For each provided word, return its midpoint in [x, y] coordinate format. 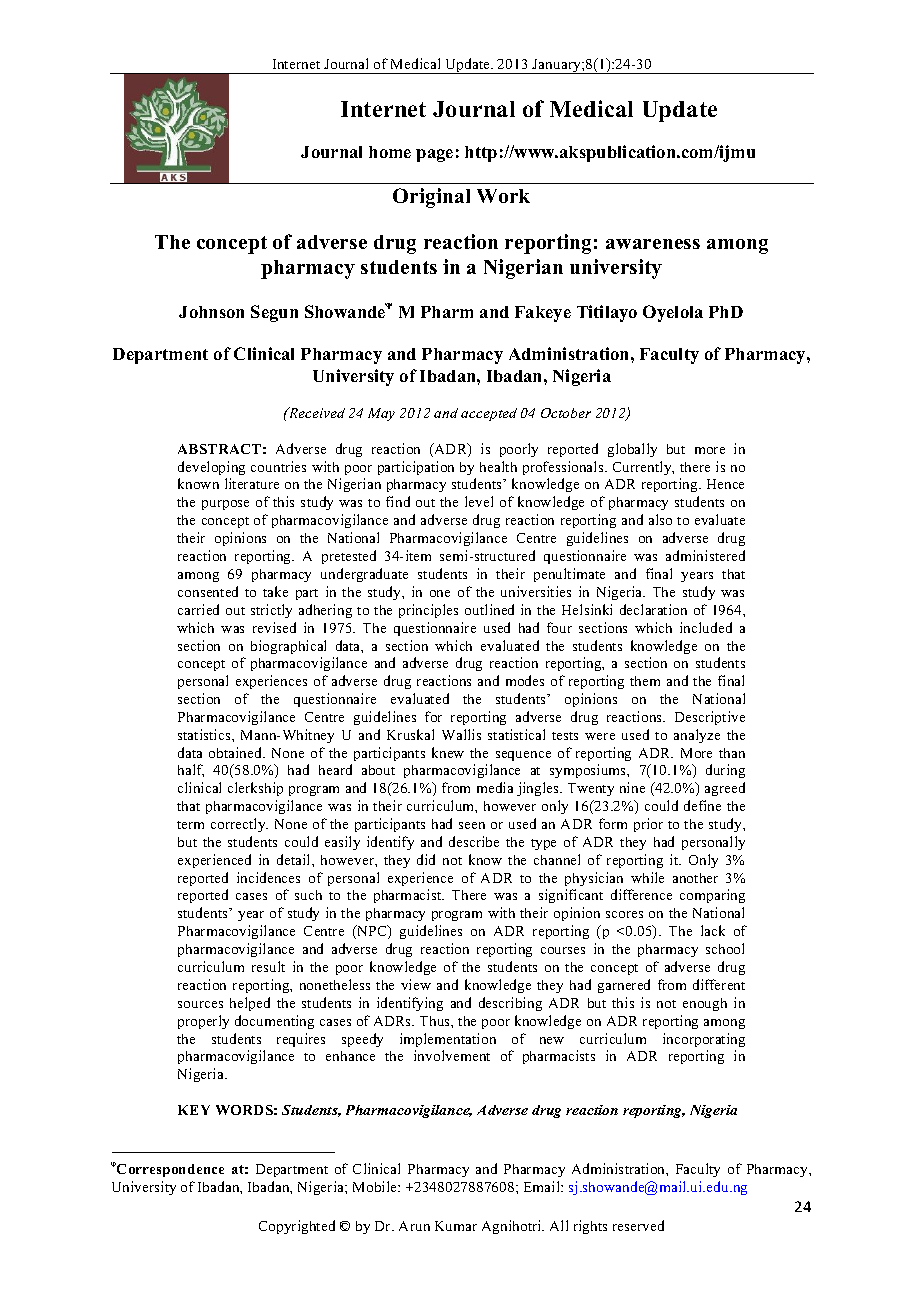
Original [431, 198]
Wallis [461, 734]
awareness [653, 244]
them [645, 681]
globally [632, 450]
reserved [638, 1225]
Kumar [456, 1226]
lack [713, 930]
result [268, 966]
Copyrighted [297, 1227]
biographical [288, 647]
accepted [489, 414]
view [416, 984]
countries [278, 466]
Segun [274, 313]
